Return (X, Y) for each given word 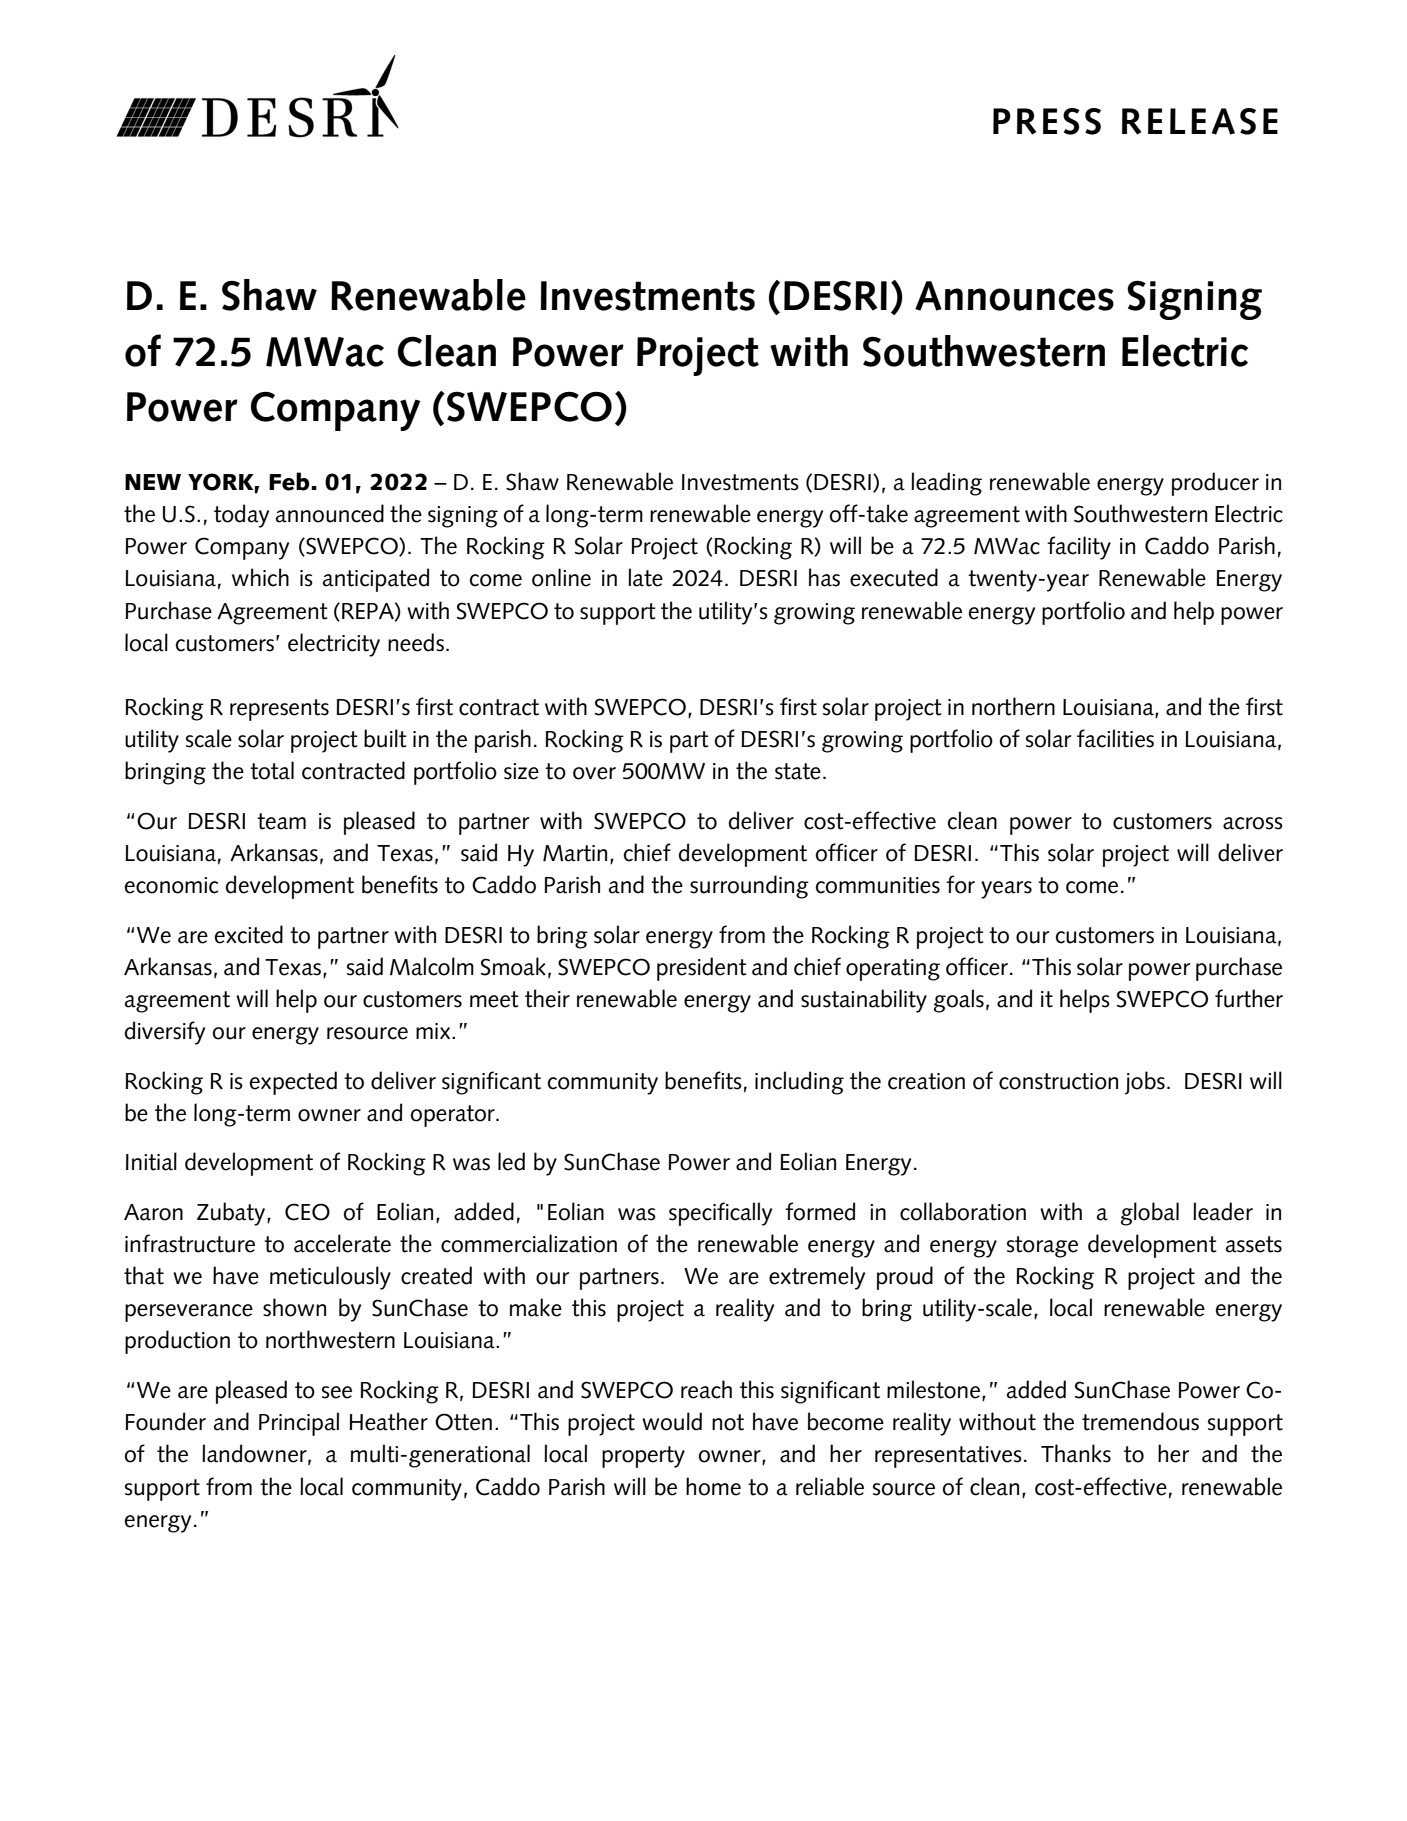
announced (330, 513)
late (645, 577)
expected (293, 1083)
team (281, 821)
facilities (1115, 738)
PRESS (1047, 121)
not (728, 1422)
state (798, 771)
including (799, 1083)
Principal (299, 1424)
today (241, 516)
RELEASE (1200, 121)
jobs (1145, 1083)
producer (1215, 484)
